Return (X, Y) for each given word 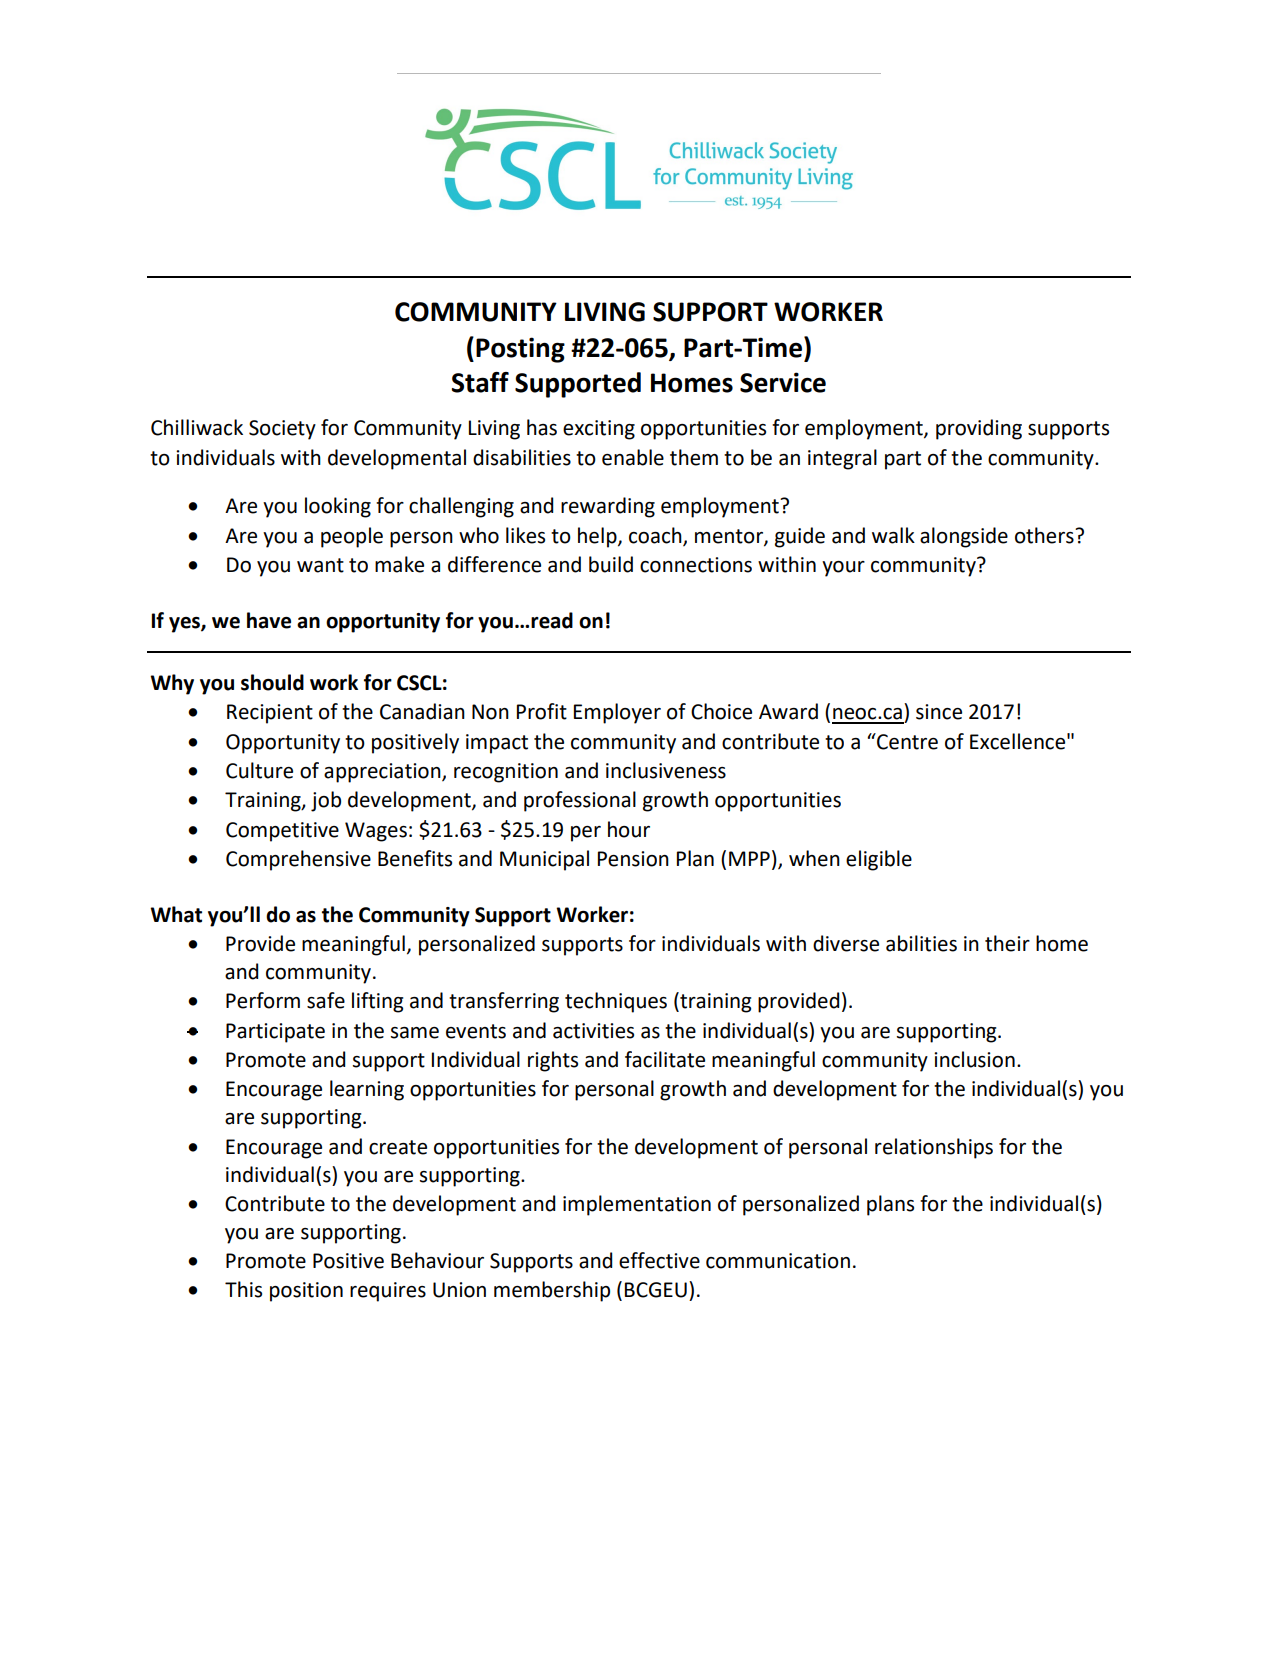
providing (979, 429)
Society (282, 430)
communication (778, 1261)
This (243, 1289)
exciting (599, 430)
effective (659, 1260)
